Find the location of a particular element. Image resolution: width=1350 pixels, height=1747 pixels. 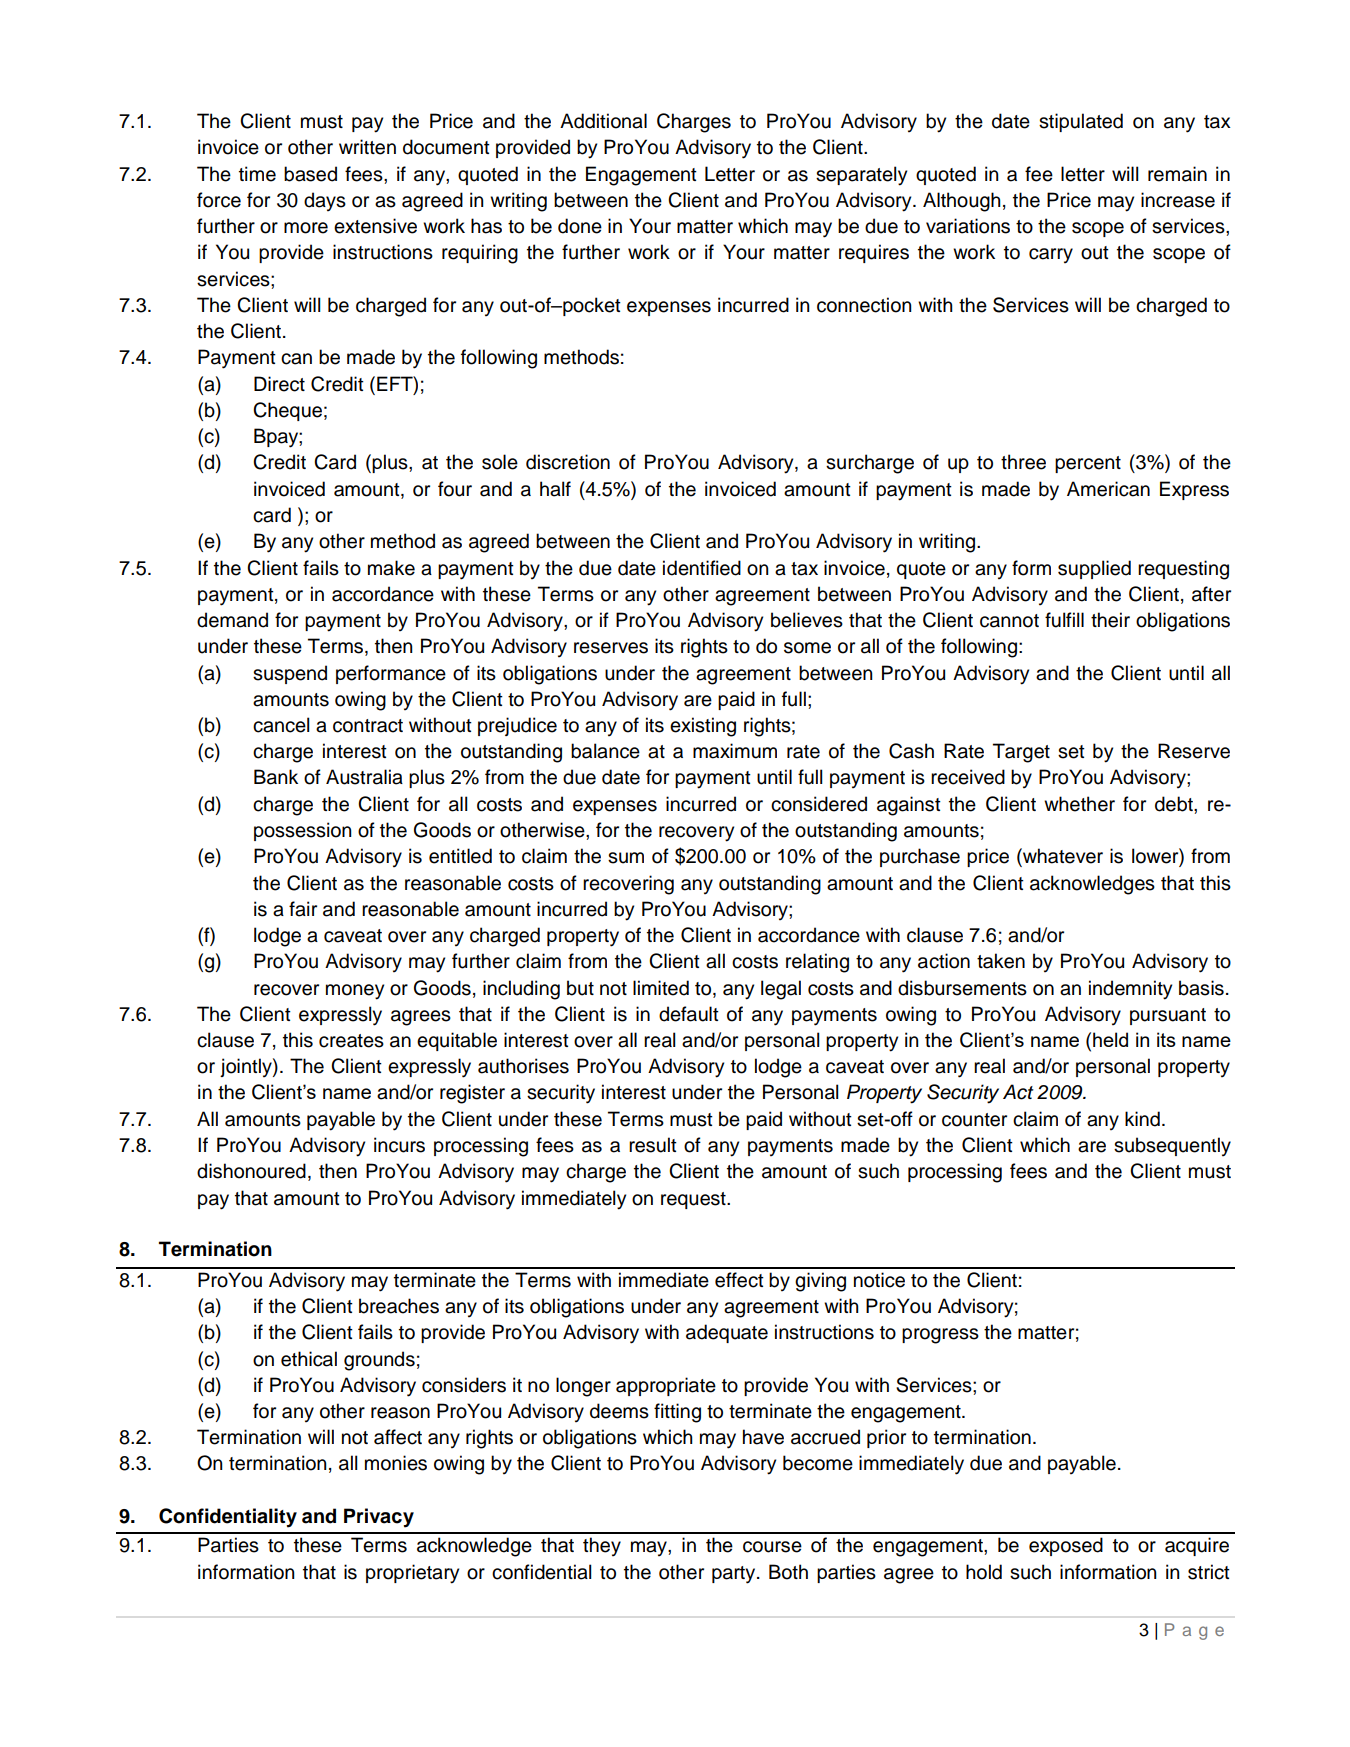

Privacy is located at coordinates (379, 1518).
